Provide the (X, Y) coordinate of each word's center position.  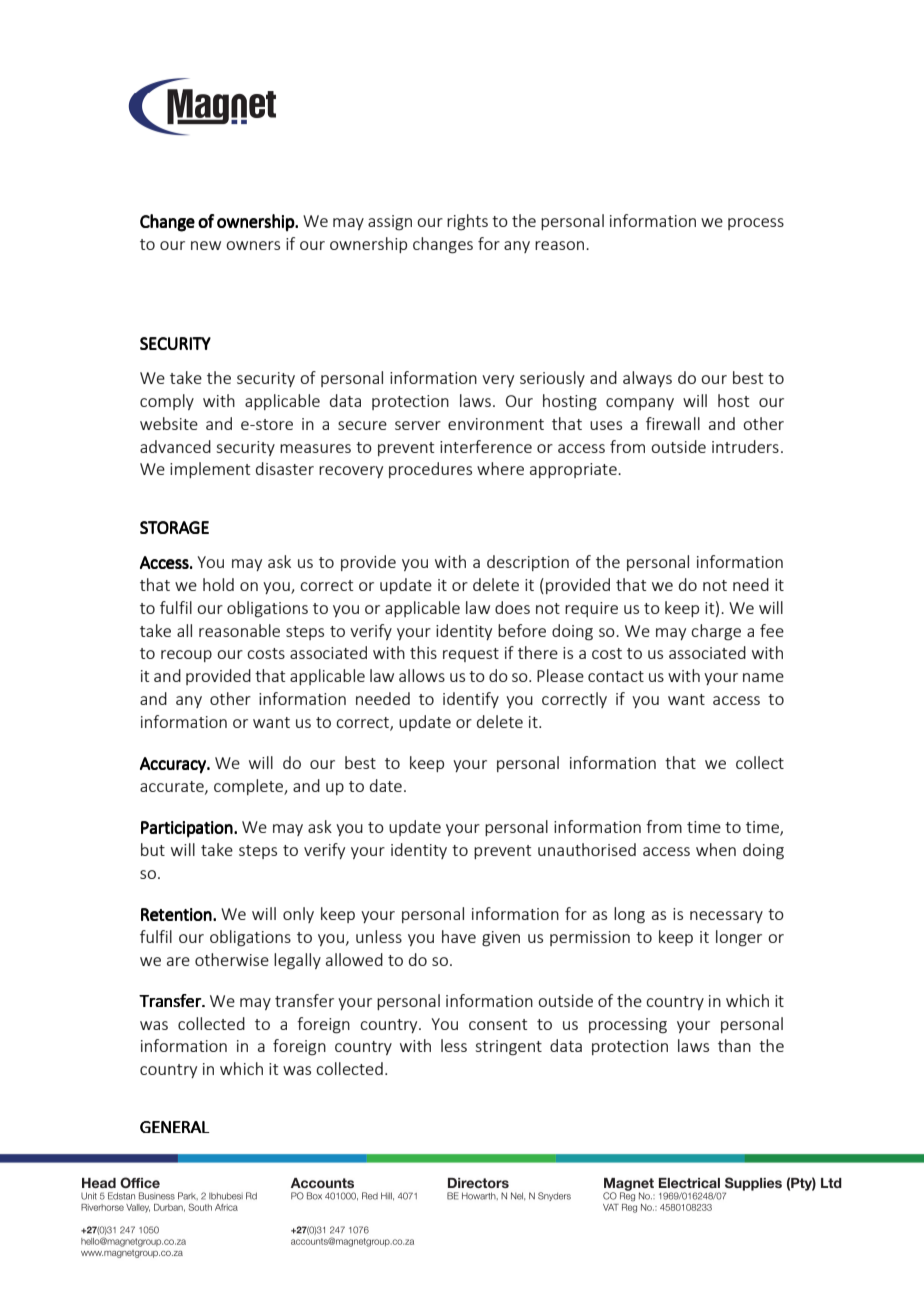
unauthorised (587, 849)
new (206, 245)
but (153, 849)
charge (716, 632)
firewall (673, 423)
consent (498, 1024)
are (178, 961)
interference (486, 446)
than (734, 1045)
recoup (186, 656)
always (647, 379)
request (471, 655)
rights (467, 222)
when (716, 849)
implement (210, 470)
